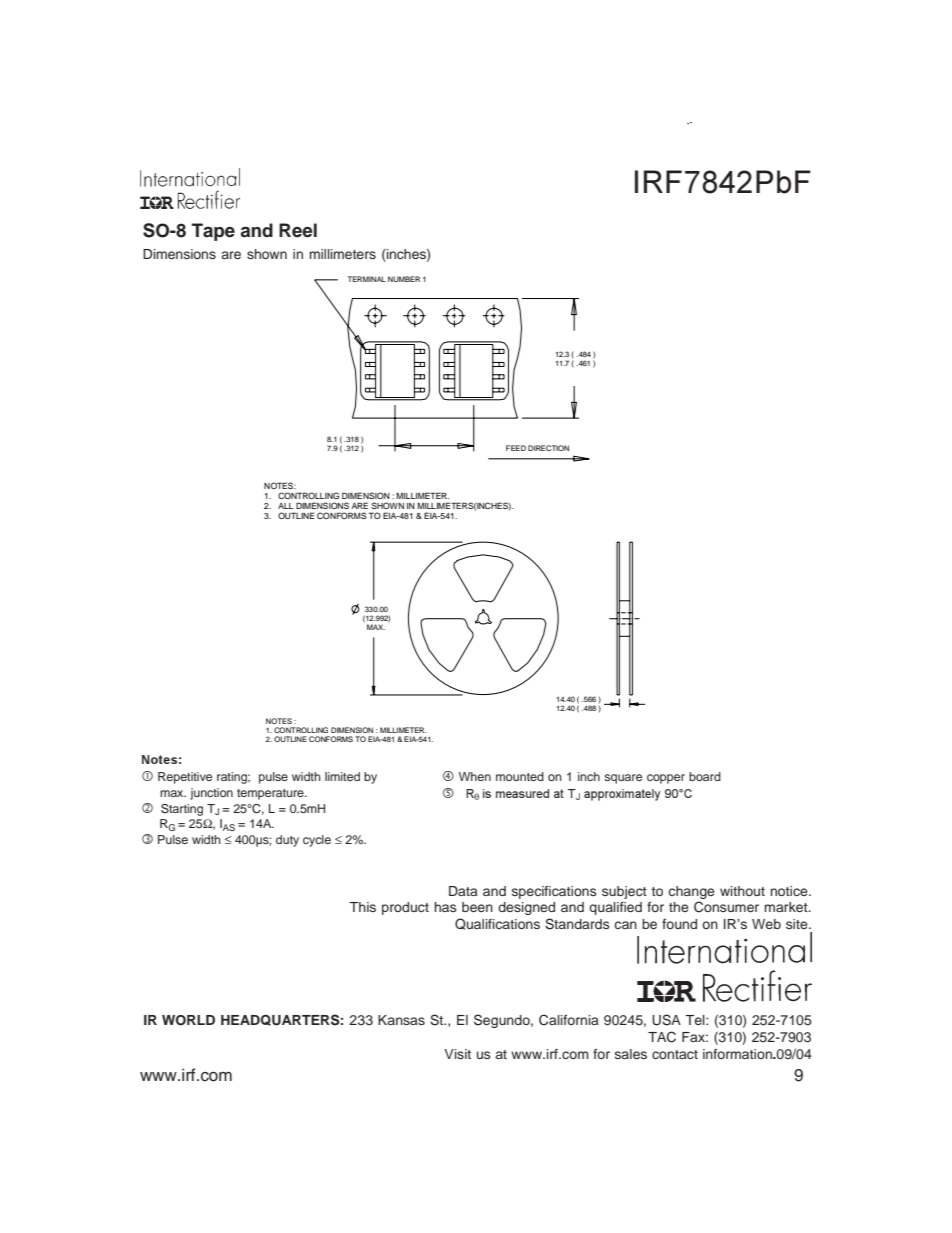 Image resolution: width=952 pixels, height=1233 pixels. I want to click on square, so click(623, 779).
